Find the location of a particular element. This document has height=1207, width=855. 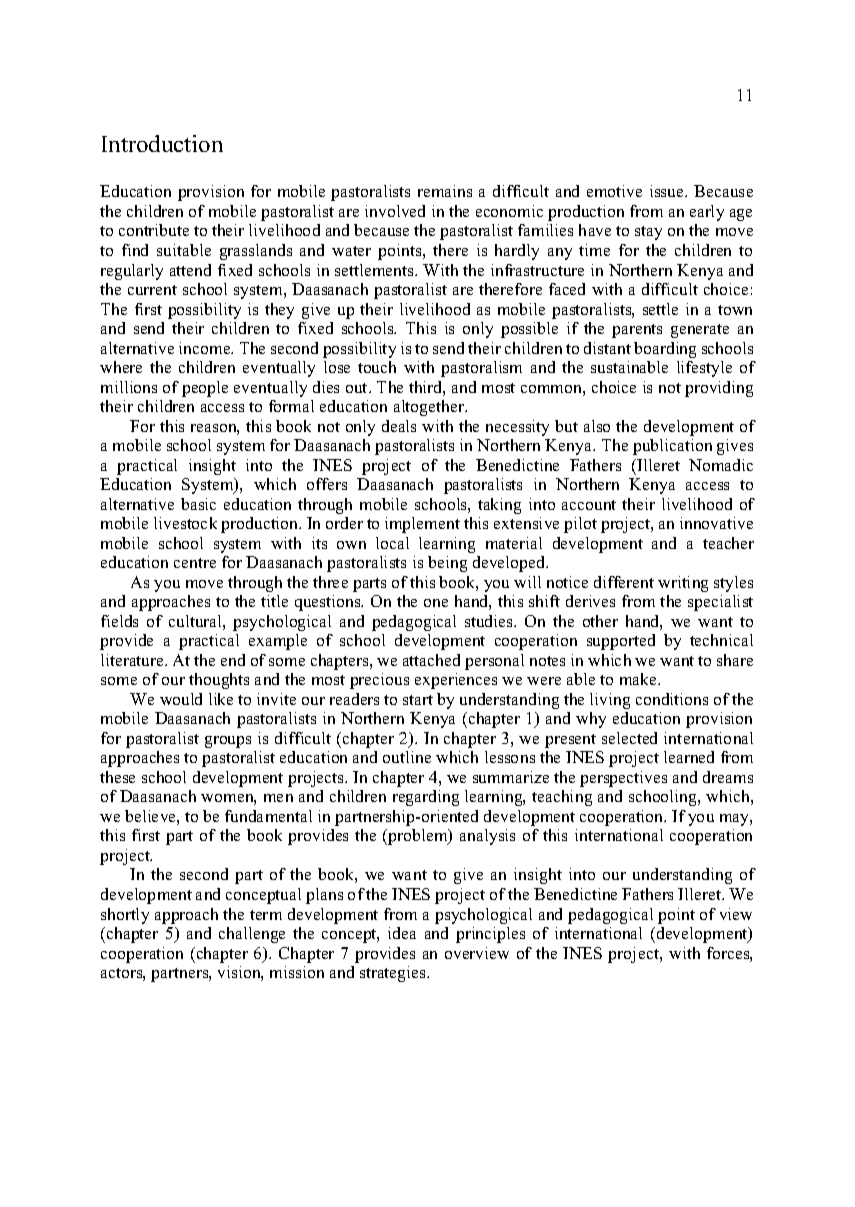

Introduction is located at coordinates (162, 143).
